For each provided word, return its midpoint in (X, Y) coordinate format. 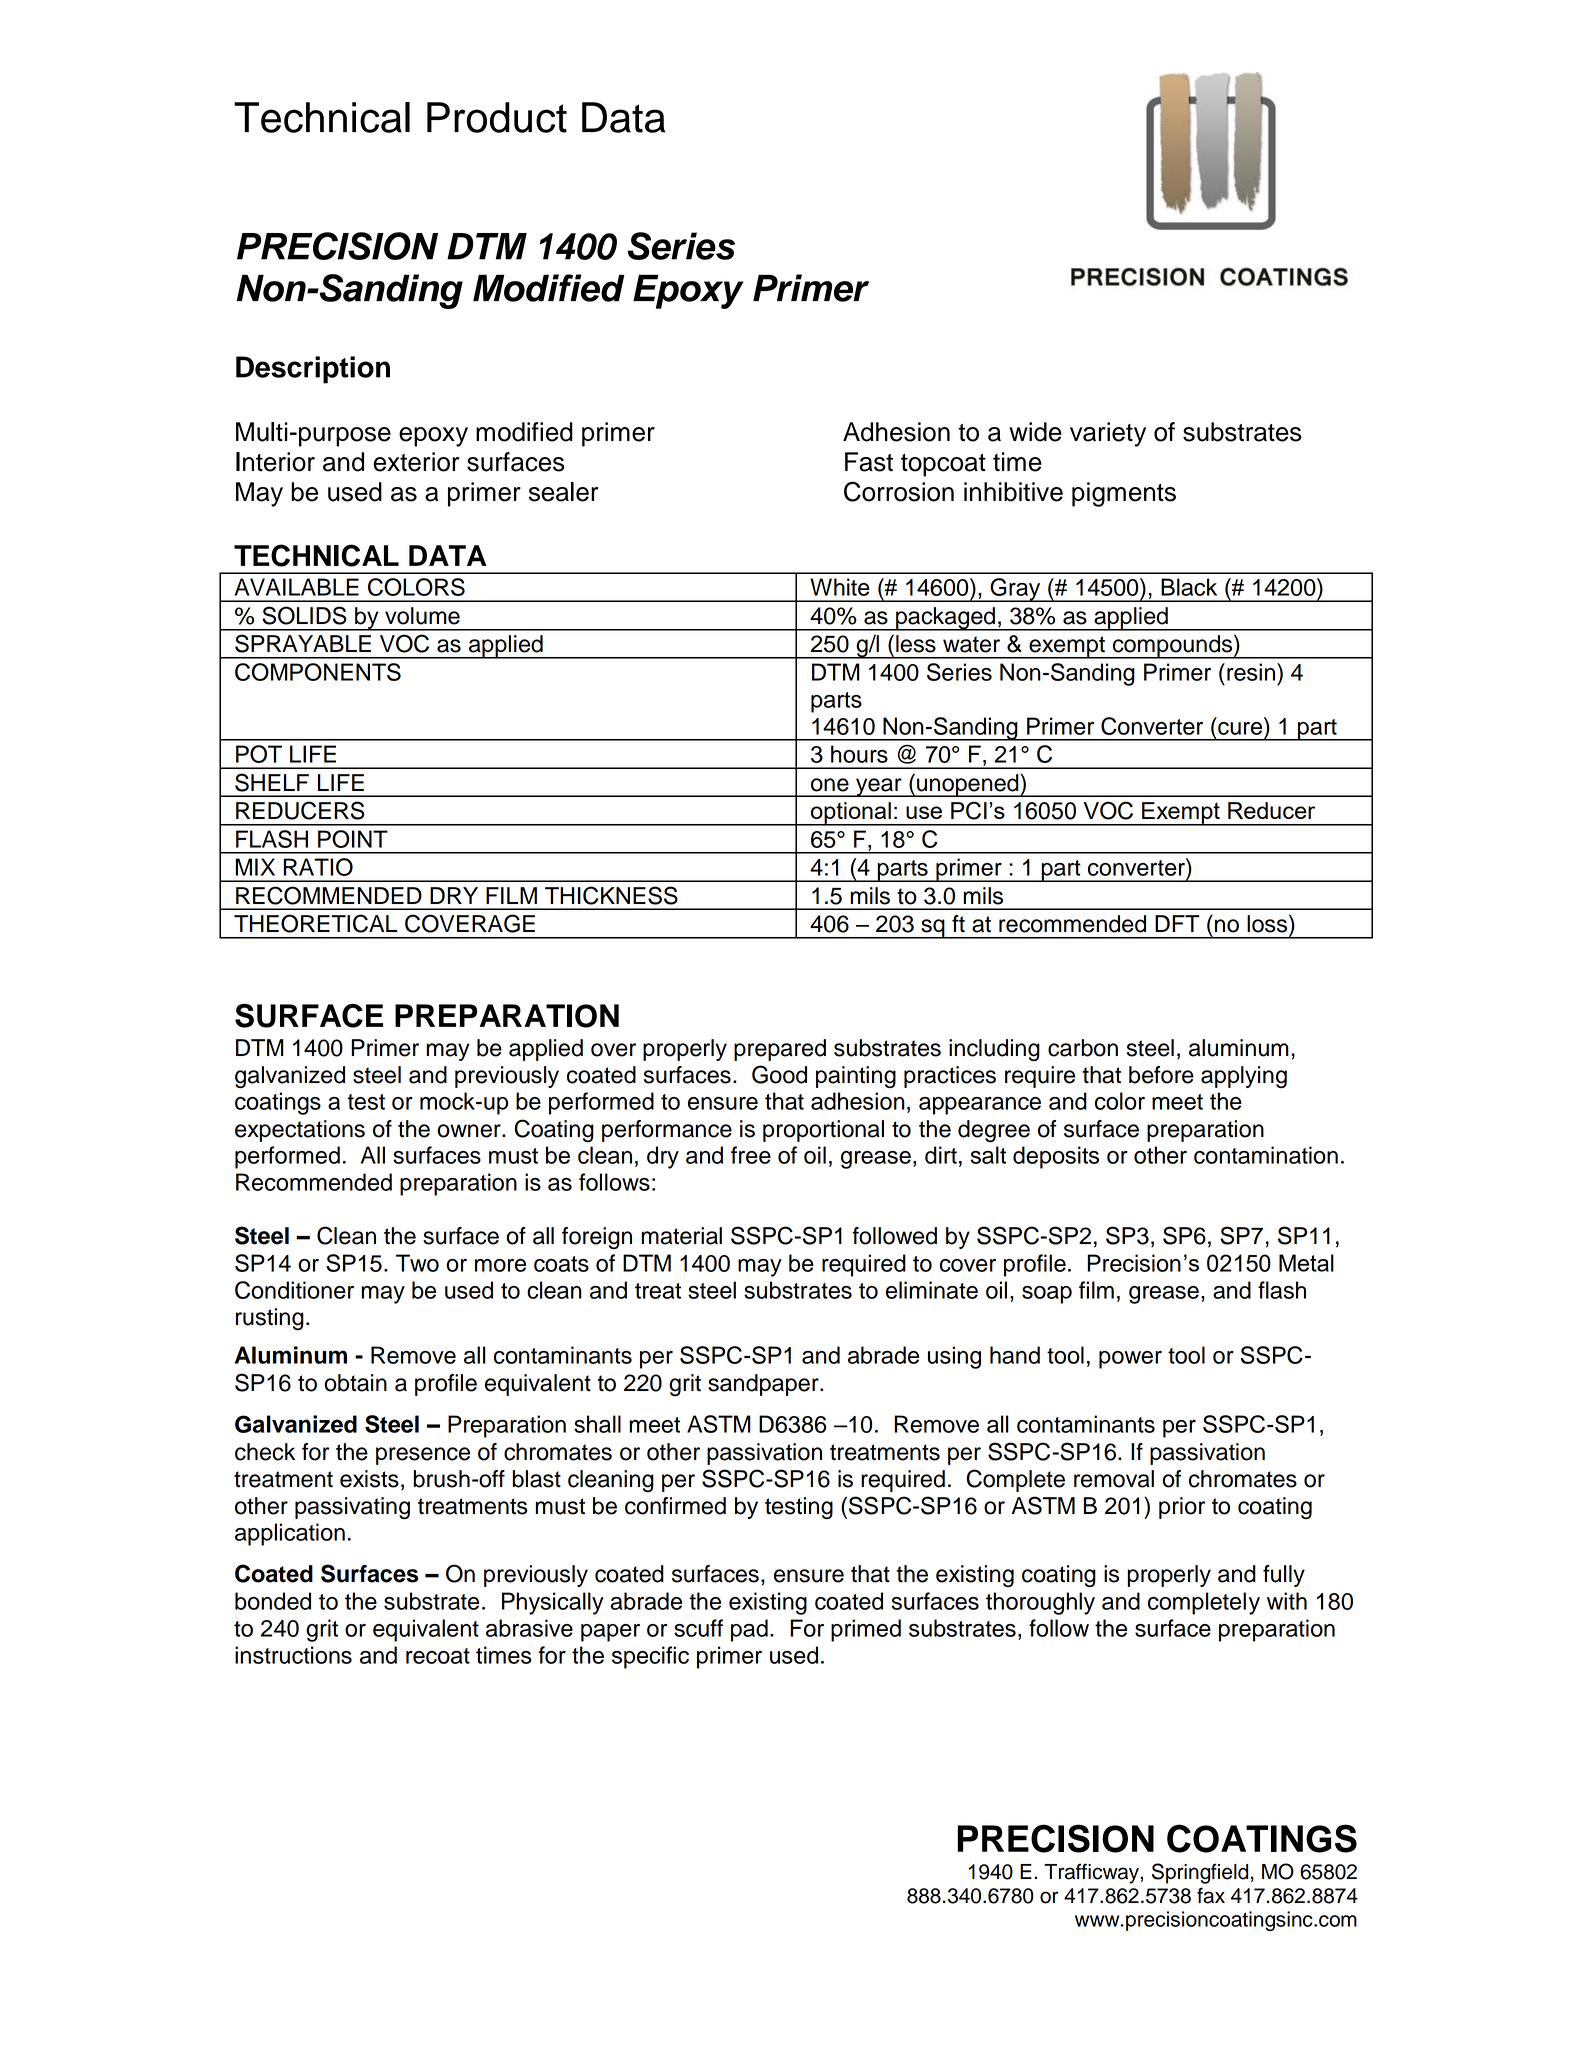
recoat (438, 1656)
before (1161, 1075)
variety (1108, 434)
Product (497, 117)
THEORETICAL (315, 923)
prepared (780, 1050)
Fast (869, 462)
